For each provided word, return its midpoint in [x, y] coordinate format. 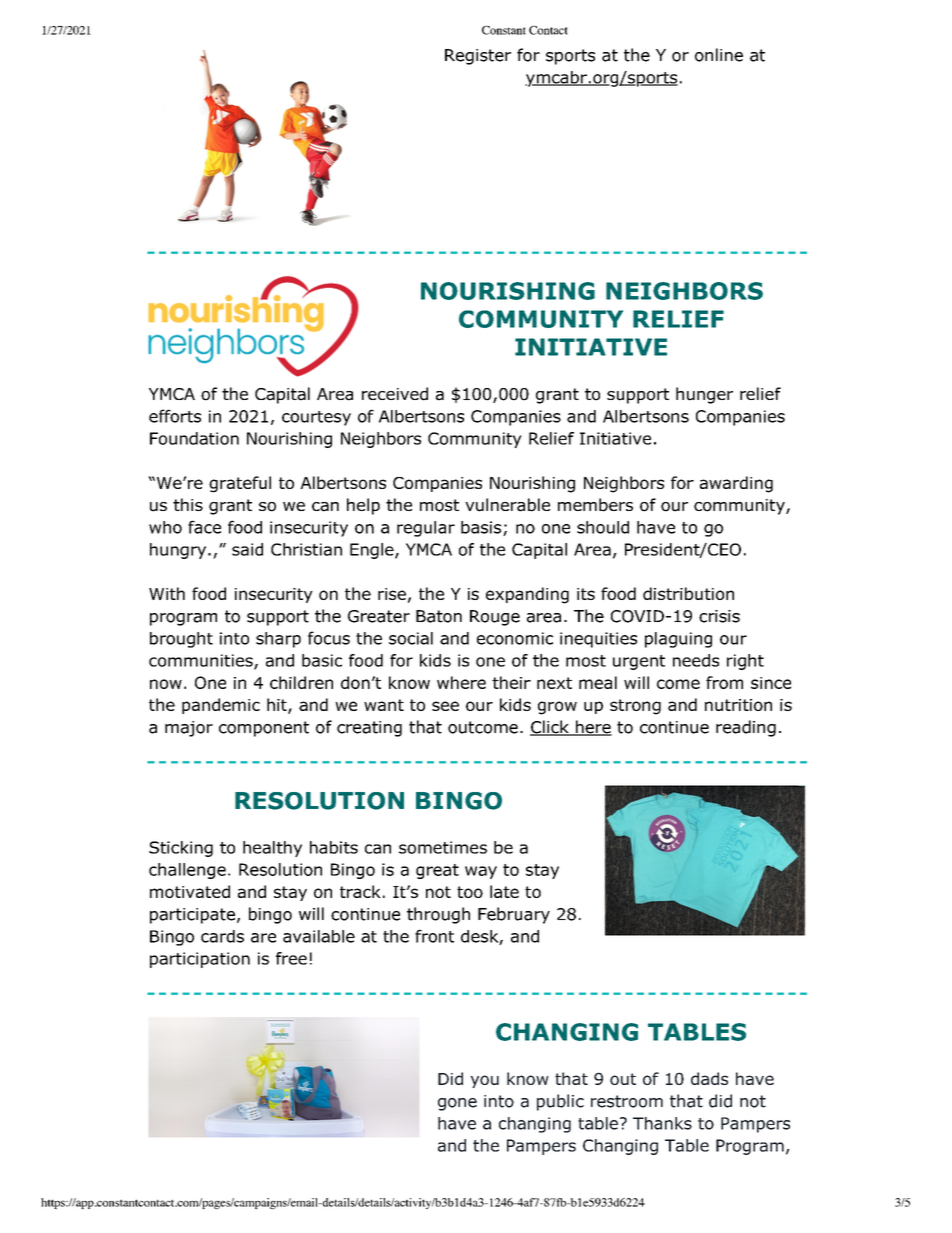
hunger [704, 395]
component [264, 729]
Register [478, 57]
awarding [736, 484]
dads [709, 1078]
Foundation [194, 438]
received [395, 394]
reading [746, 728]
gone [457, 1104]
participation [200, 960]
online [719, 55]
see [445, 706]
